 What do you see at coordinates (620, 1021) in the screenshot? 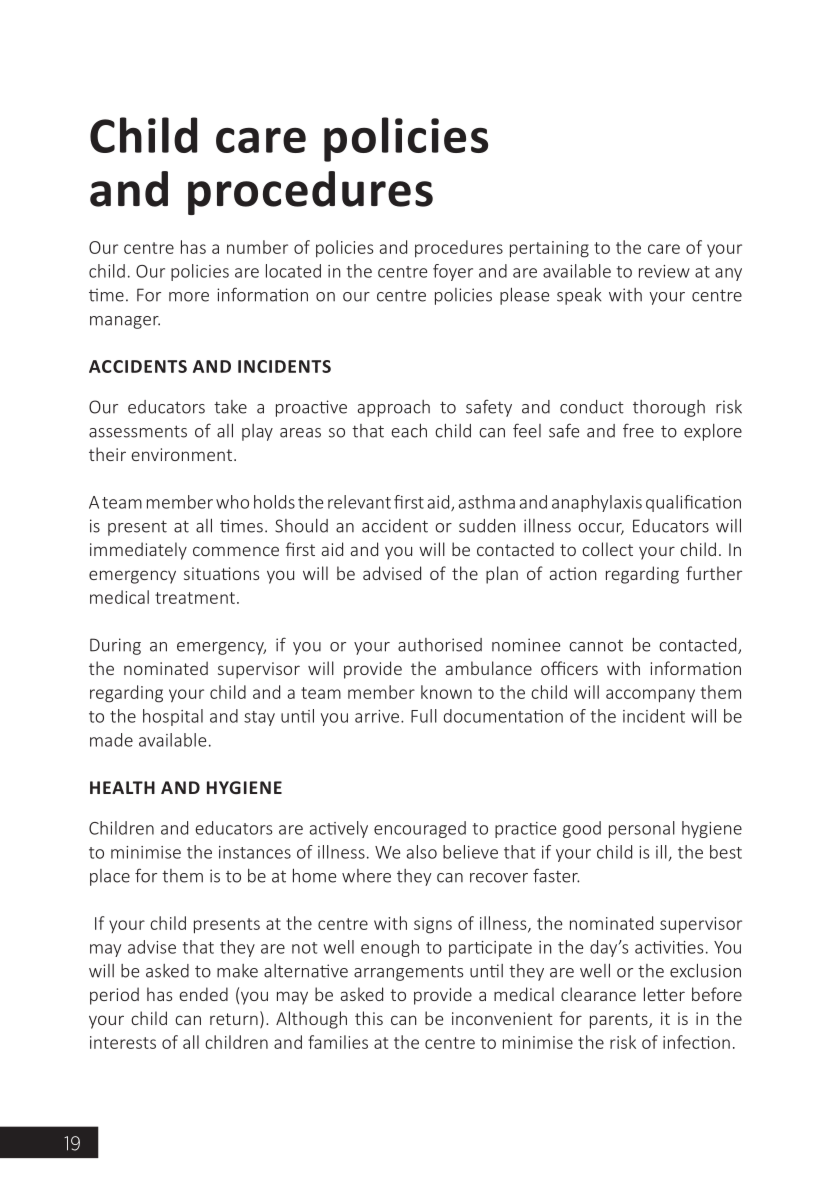
I see `parents` at bounding box center [620, 1021].
